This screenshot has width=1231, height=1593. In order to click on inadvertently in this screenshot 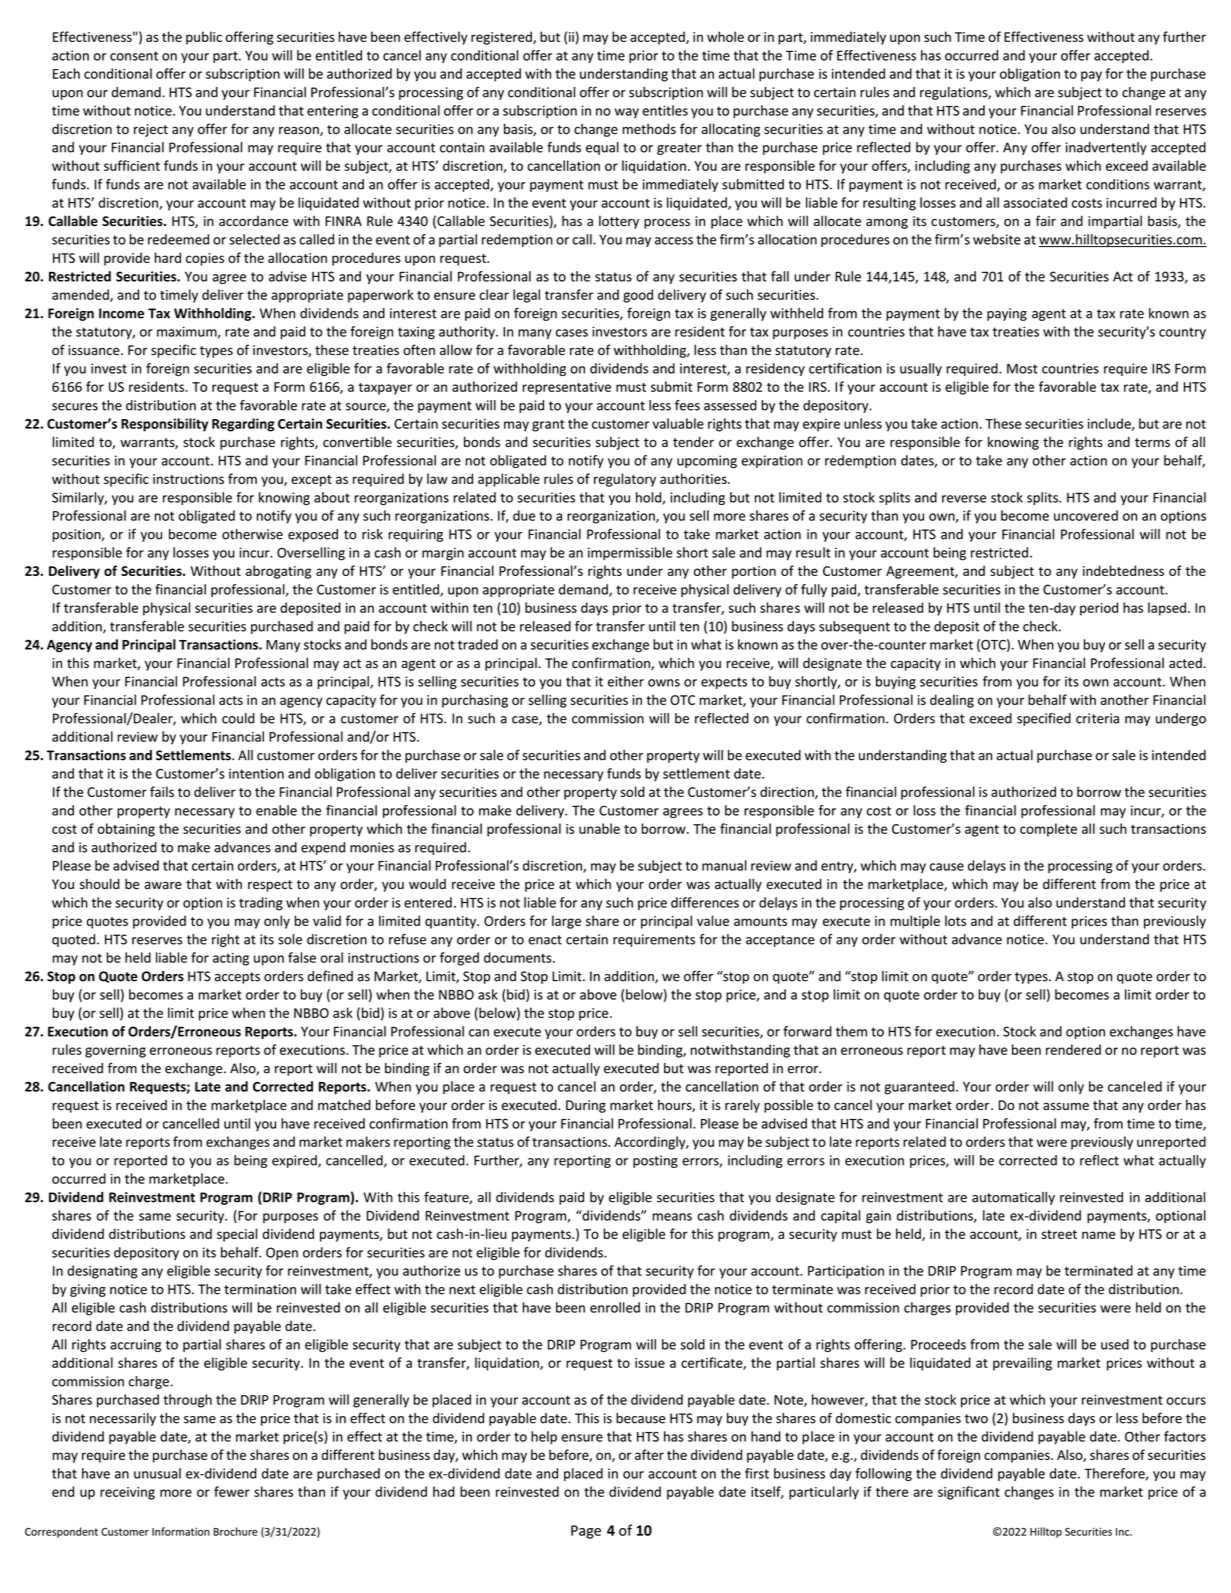, I will do `click(1106, 148)`.
